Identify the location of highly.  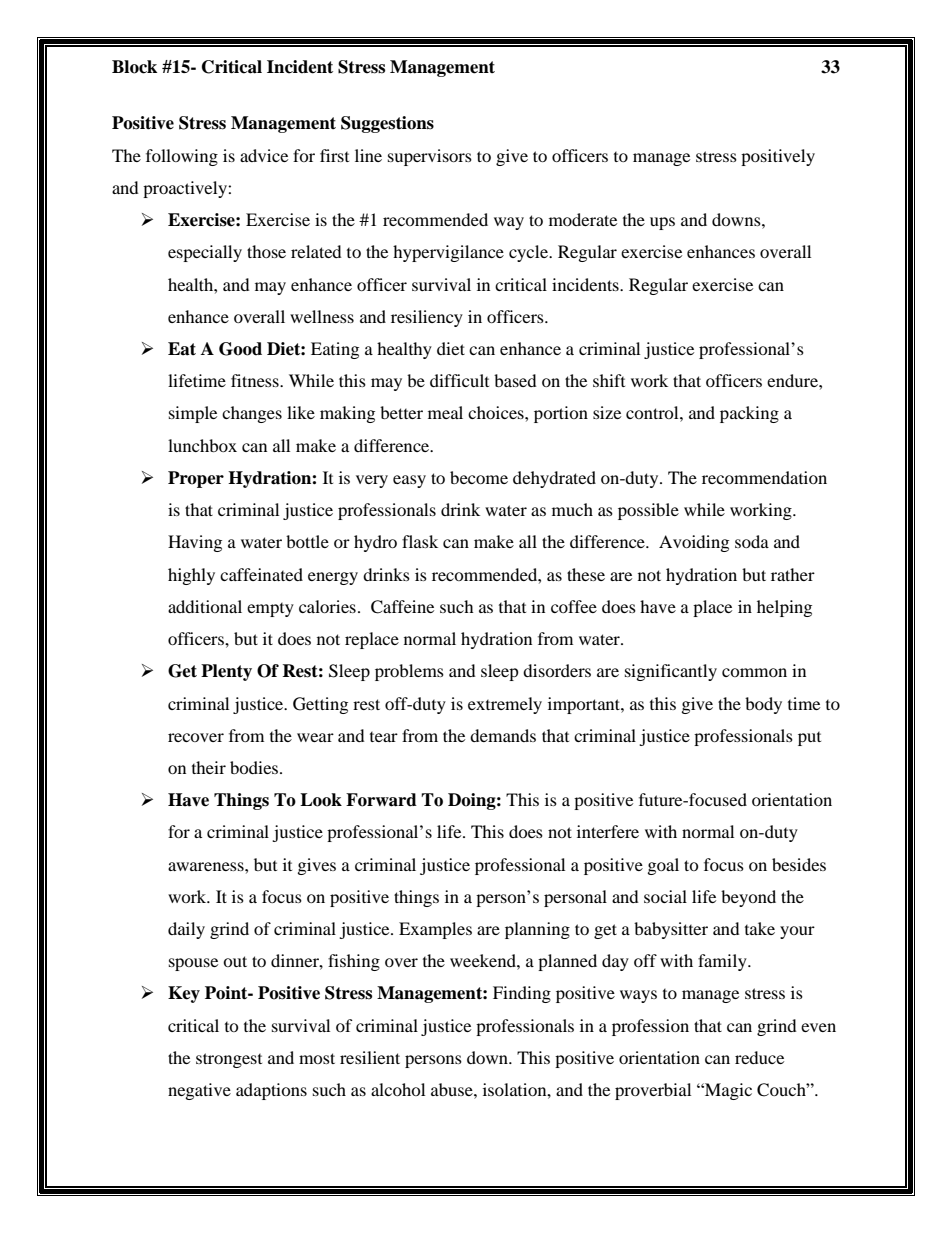
(191, 576).
